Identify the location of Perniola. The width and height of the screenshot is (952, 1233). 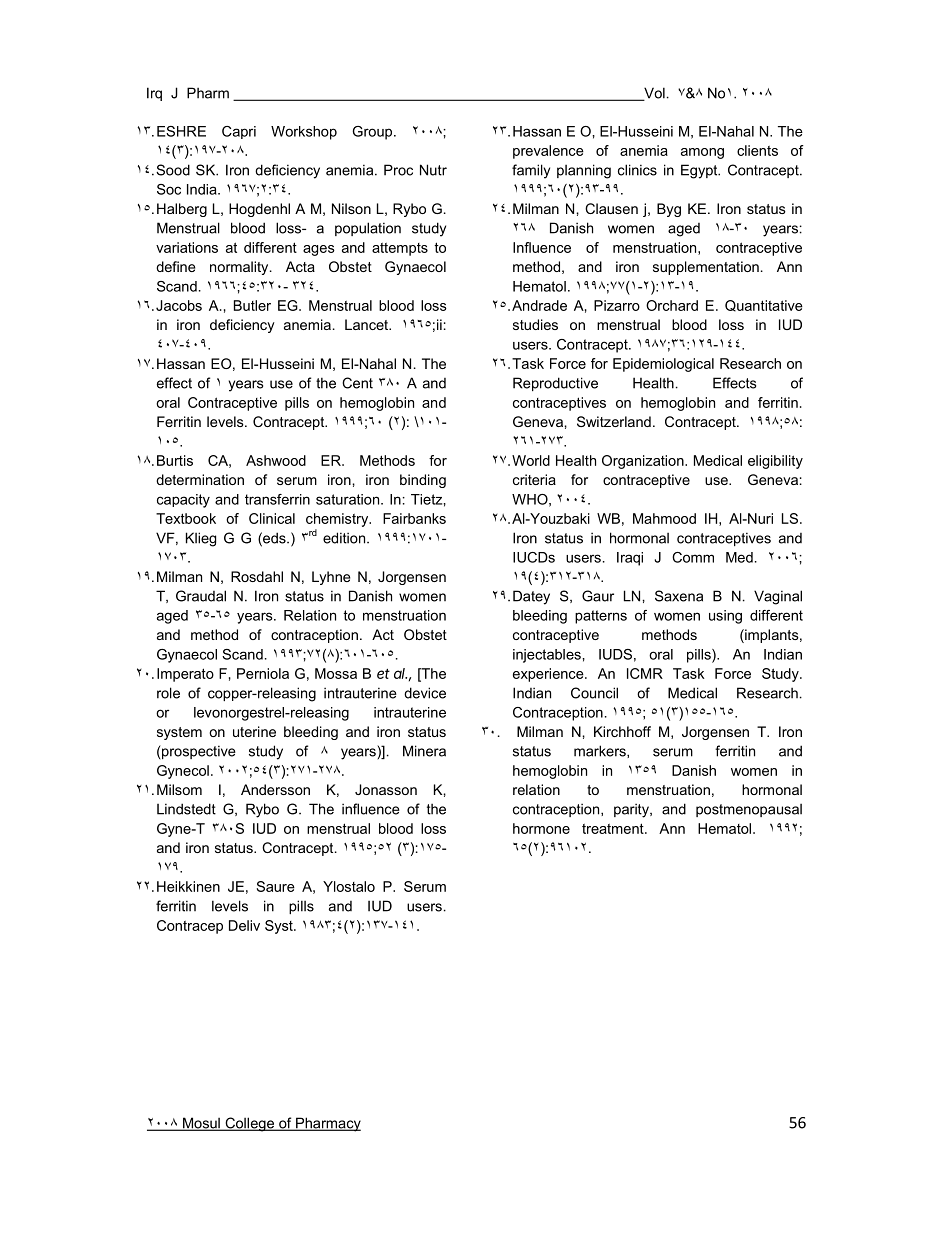
(263, 673).
